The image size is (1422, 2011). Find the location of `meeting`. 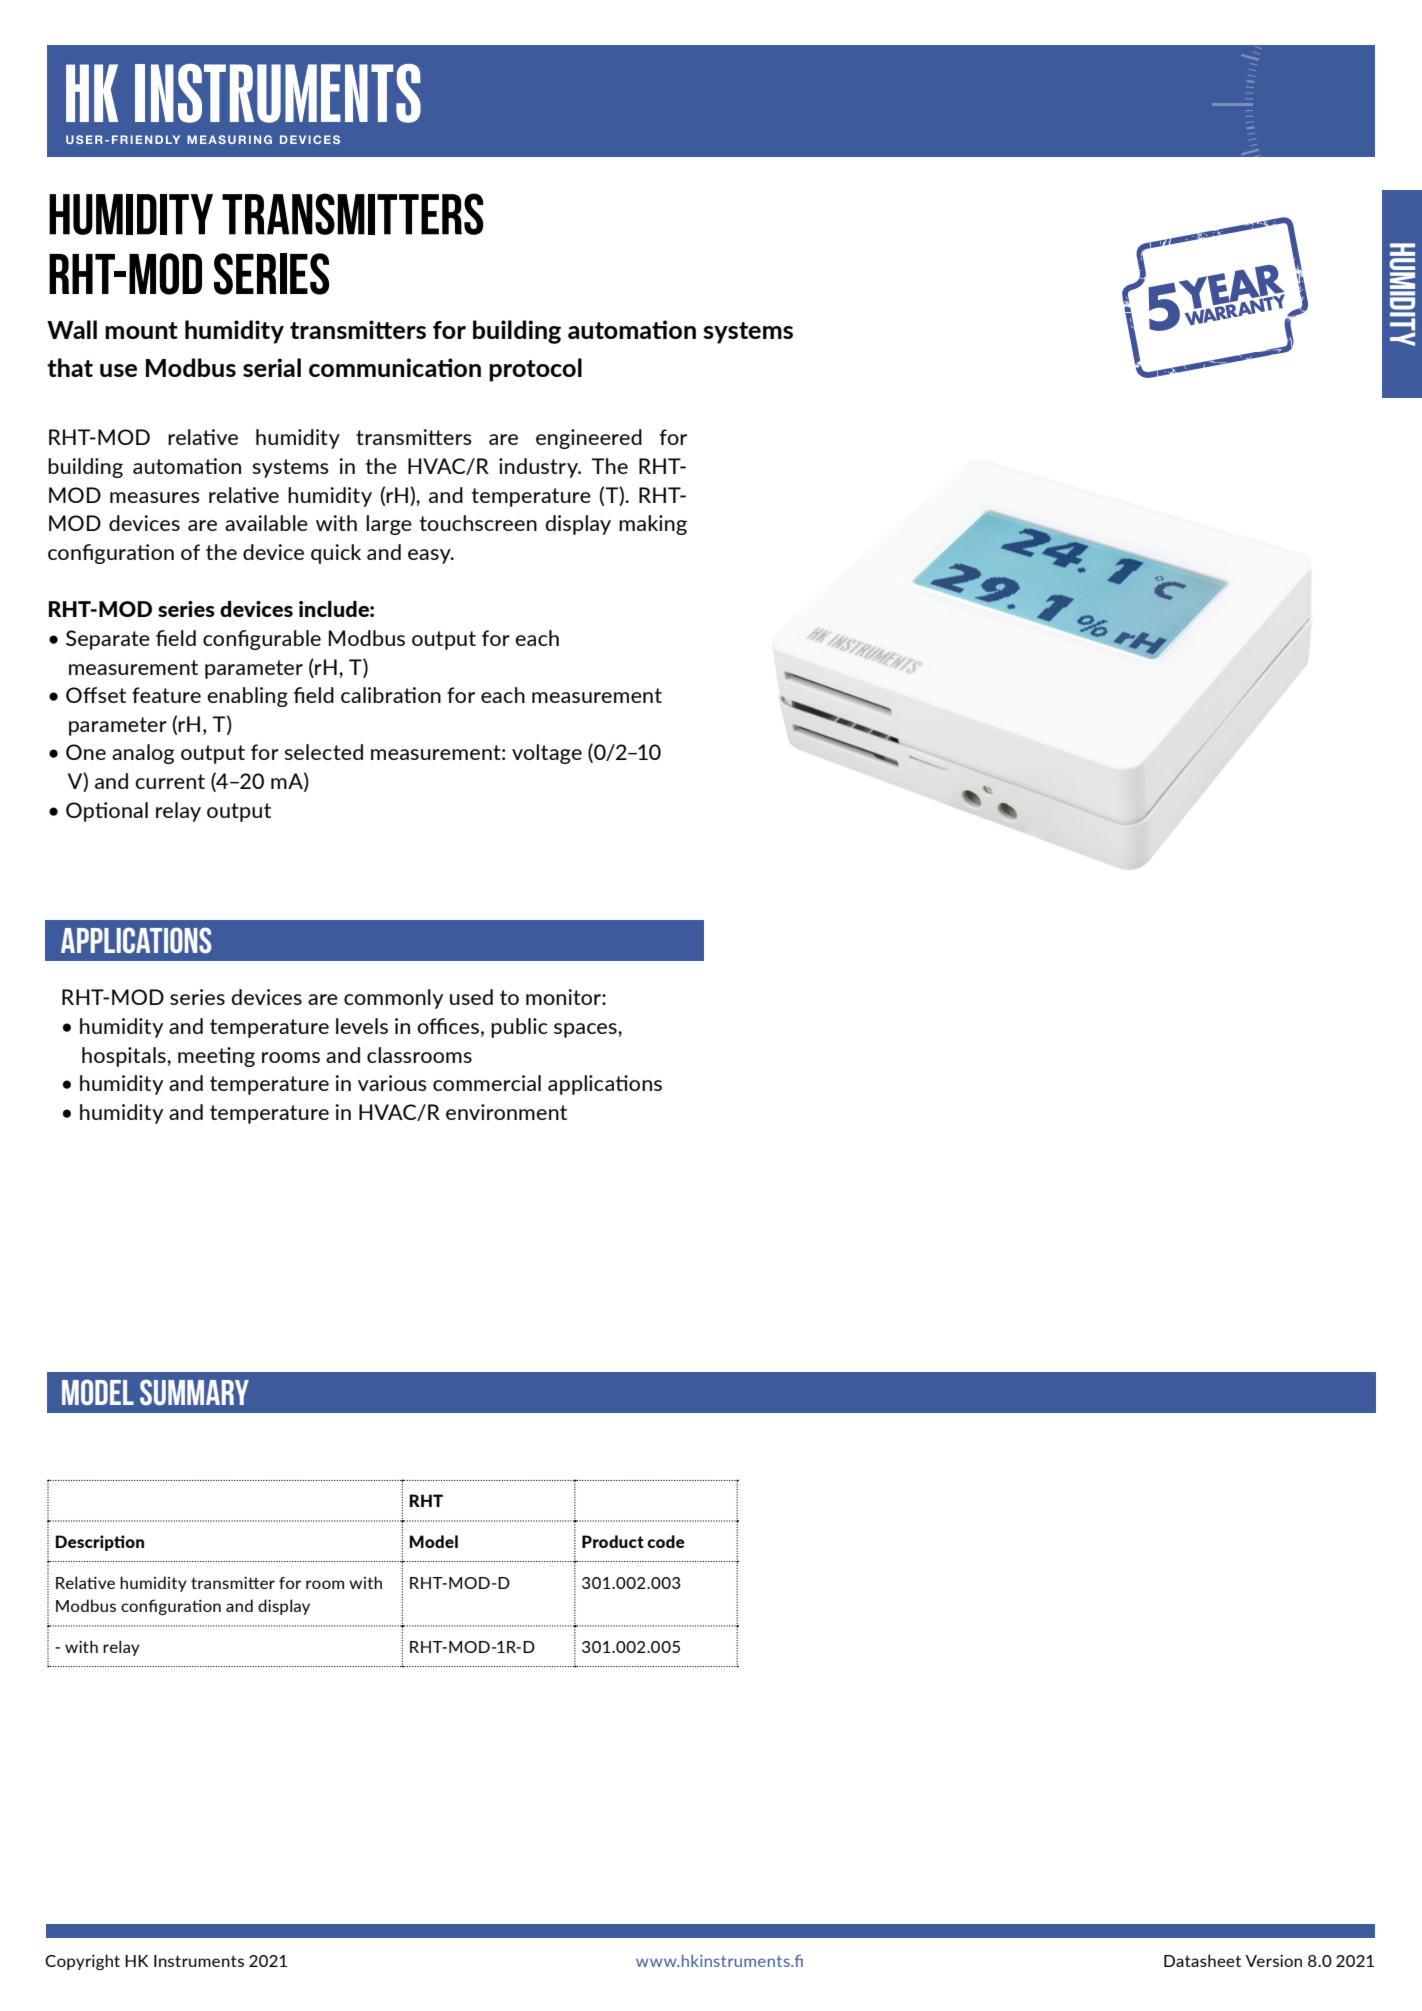

meeting is located at coordinates (216, 1057).
